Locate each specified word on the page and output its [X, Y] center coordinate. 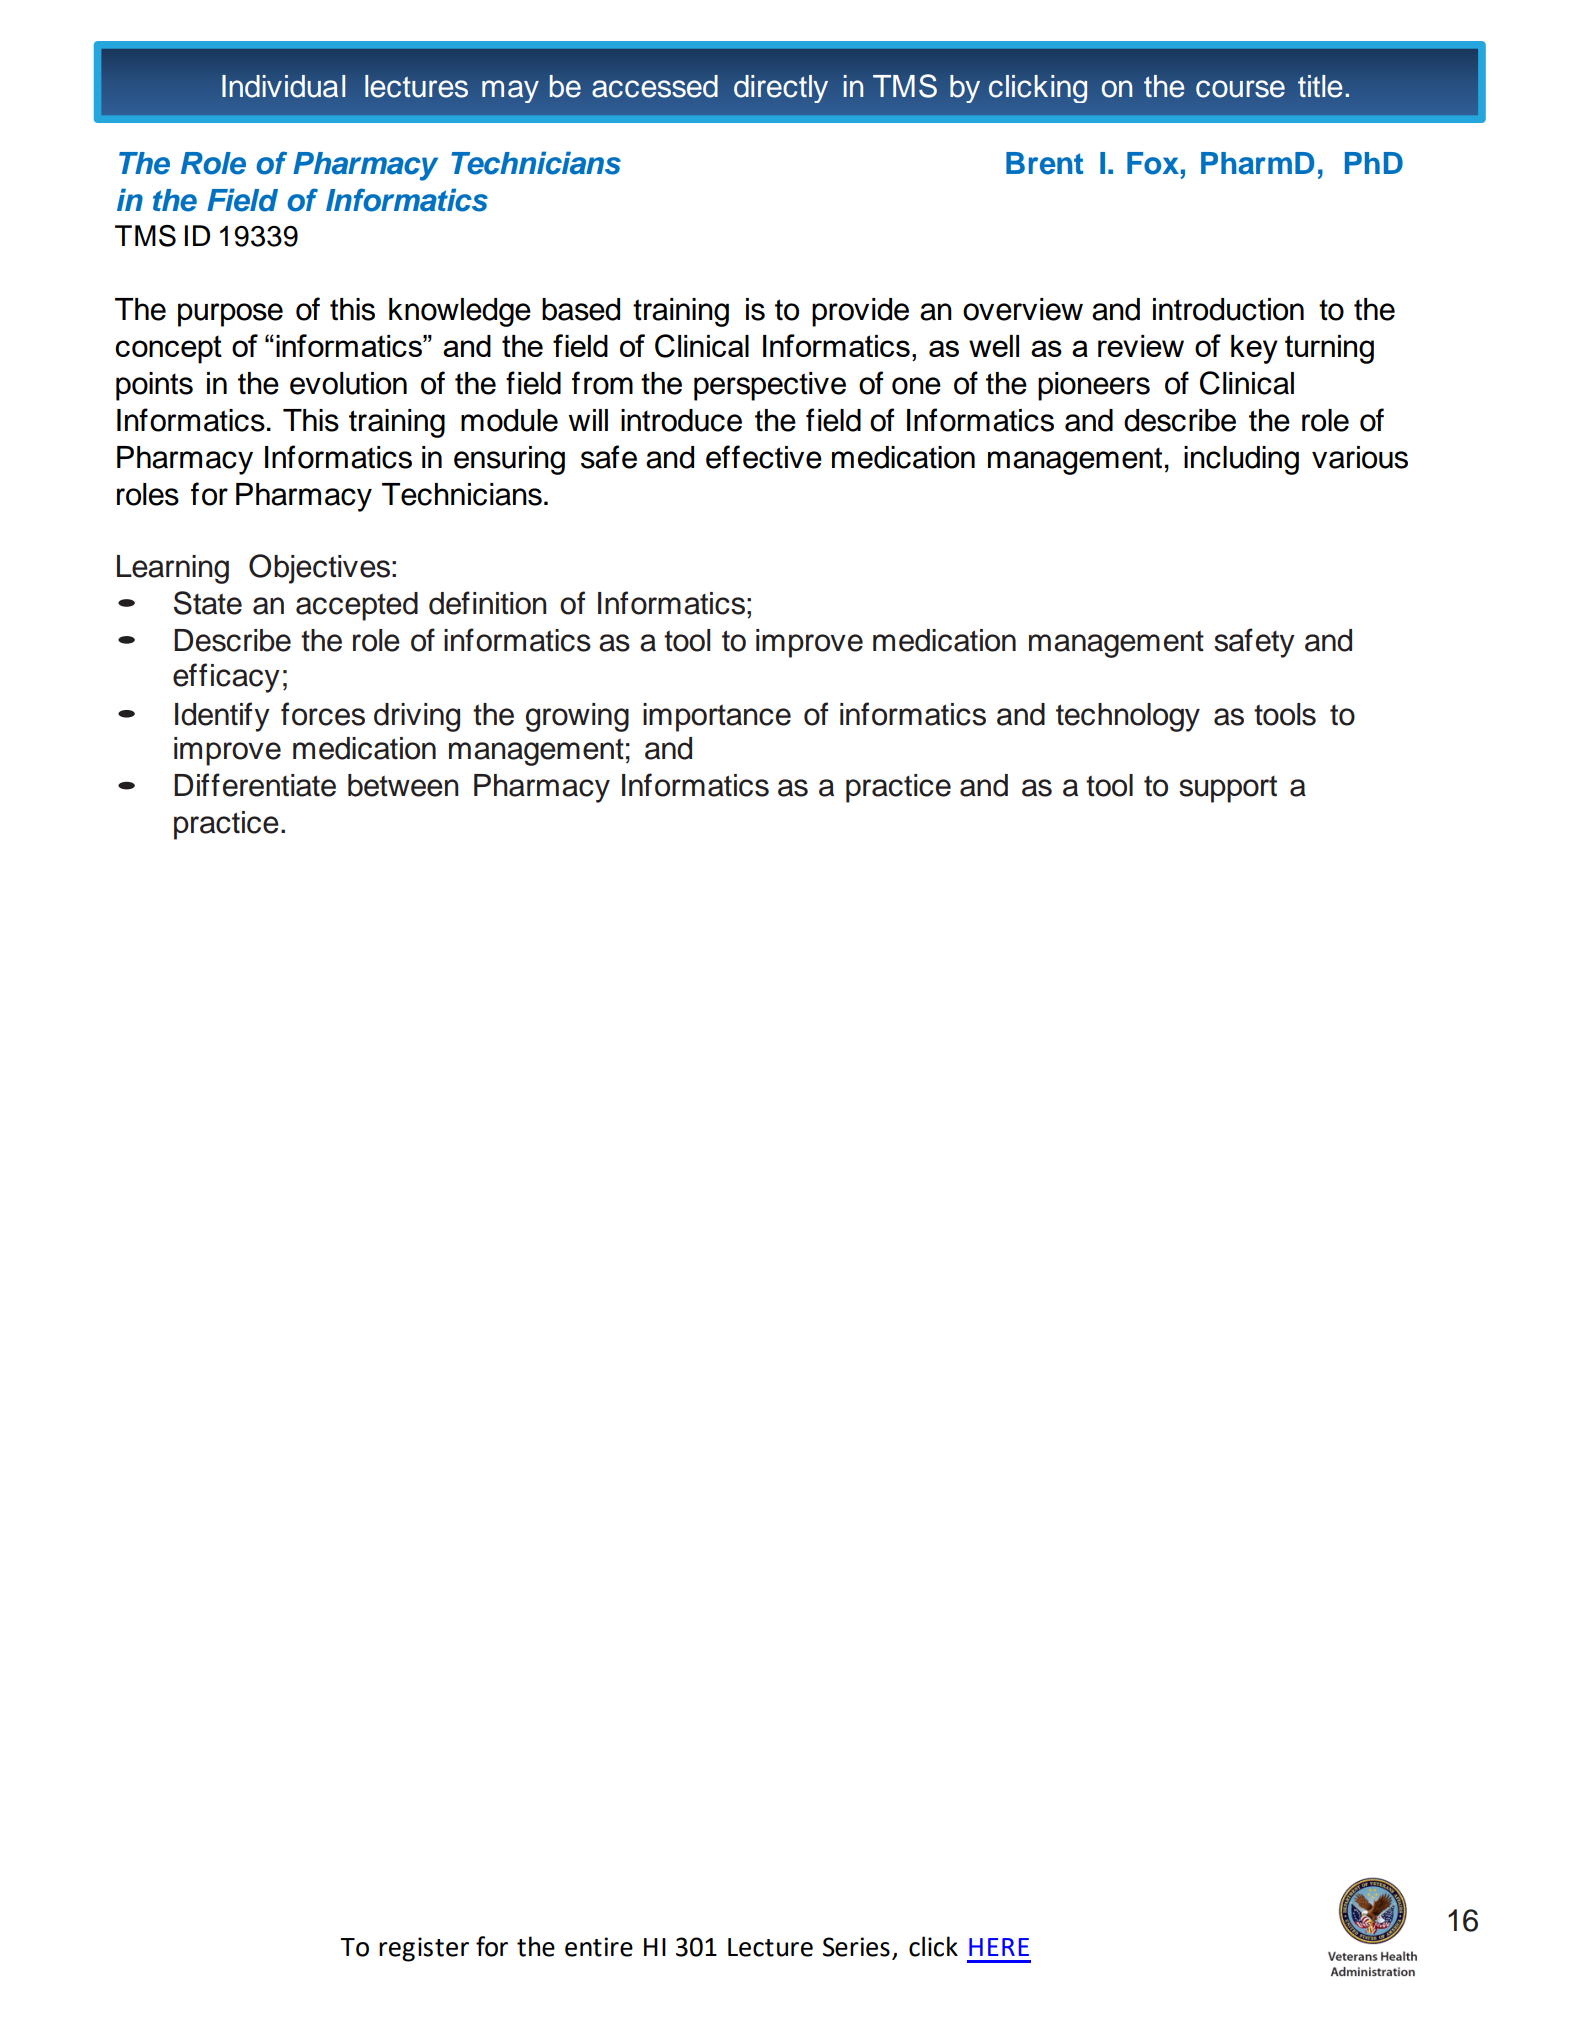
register [424, 1949]
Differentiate [255, 785]
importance [717, 717]
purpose [230, 315]
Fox [1153, 163]
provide [860, 312]
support [1228, 789]
